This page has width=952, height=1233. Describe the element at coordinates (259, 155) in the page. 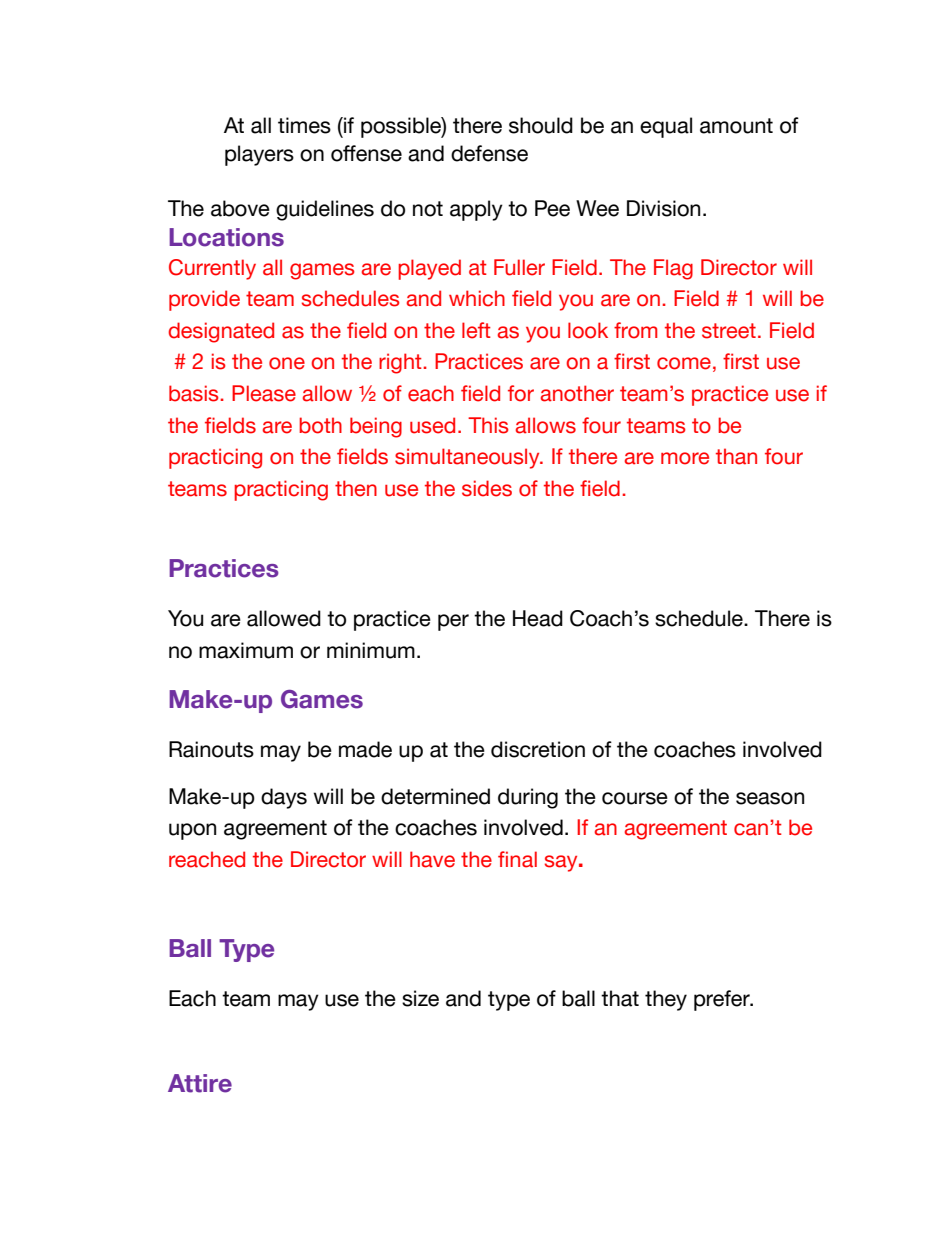

I see `players` at that location.
